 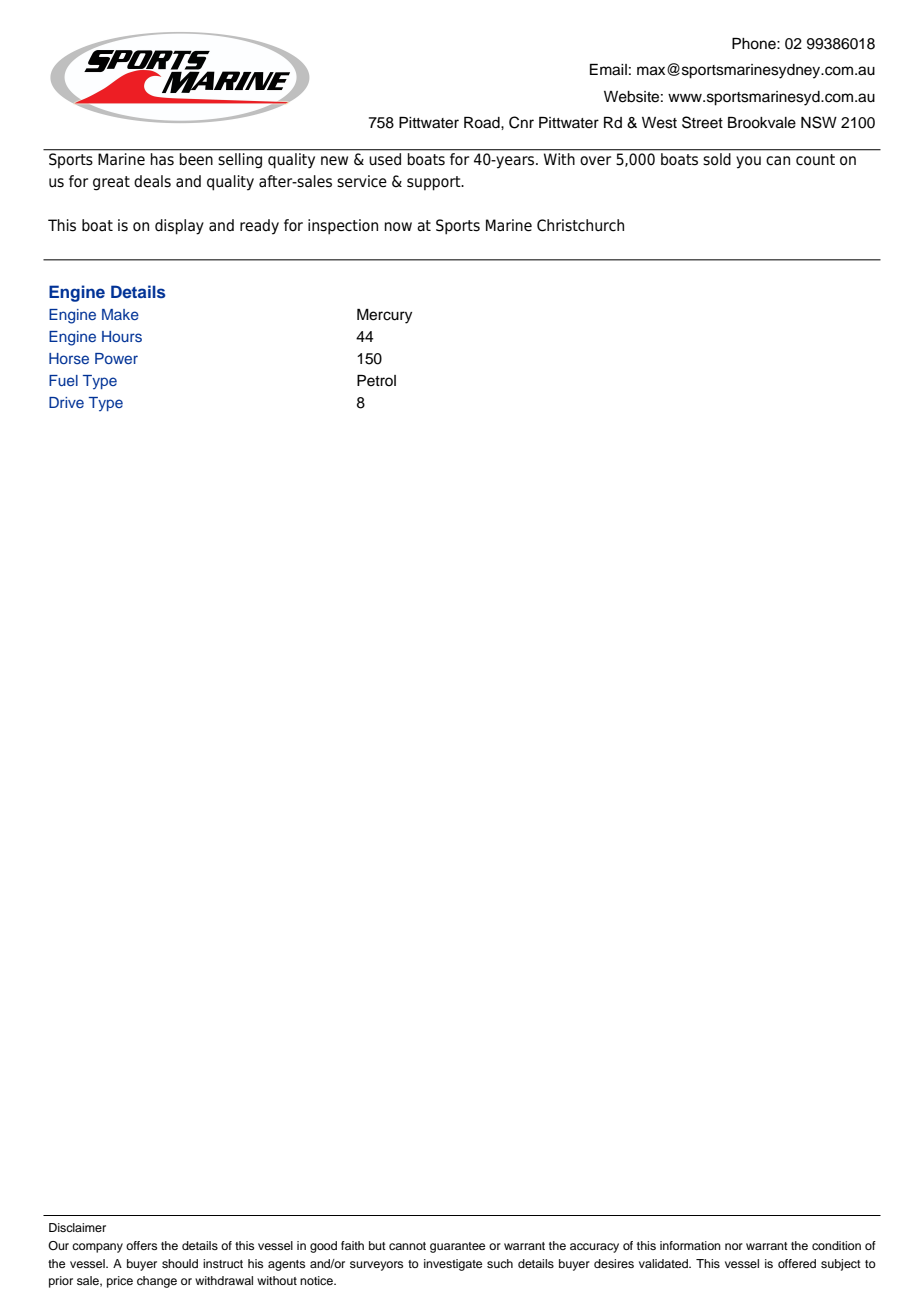 What do you see at coordinates (116, 358) in the page?
I see `Power` at bounding box center [116, 358].
